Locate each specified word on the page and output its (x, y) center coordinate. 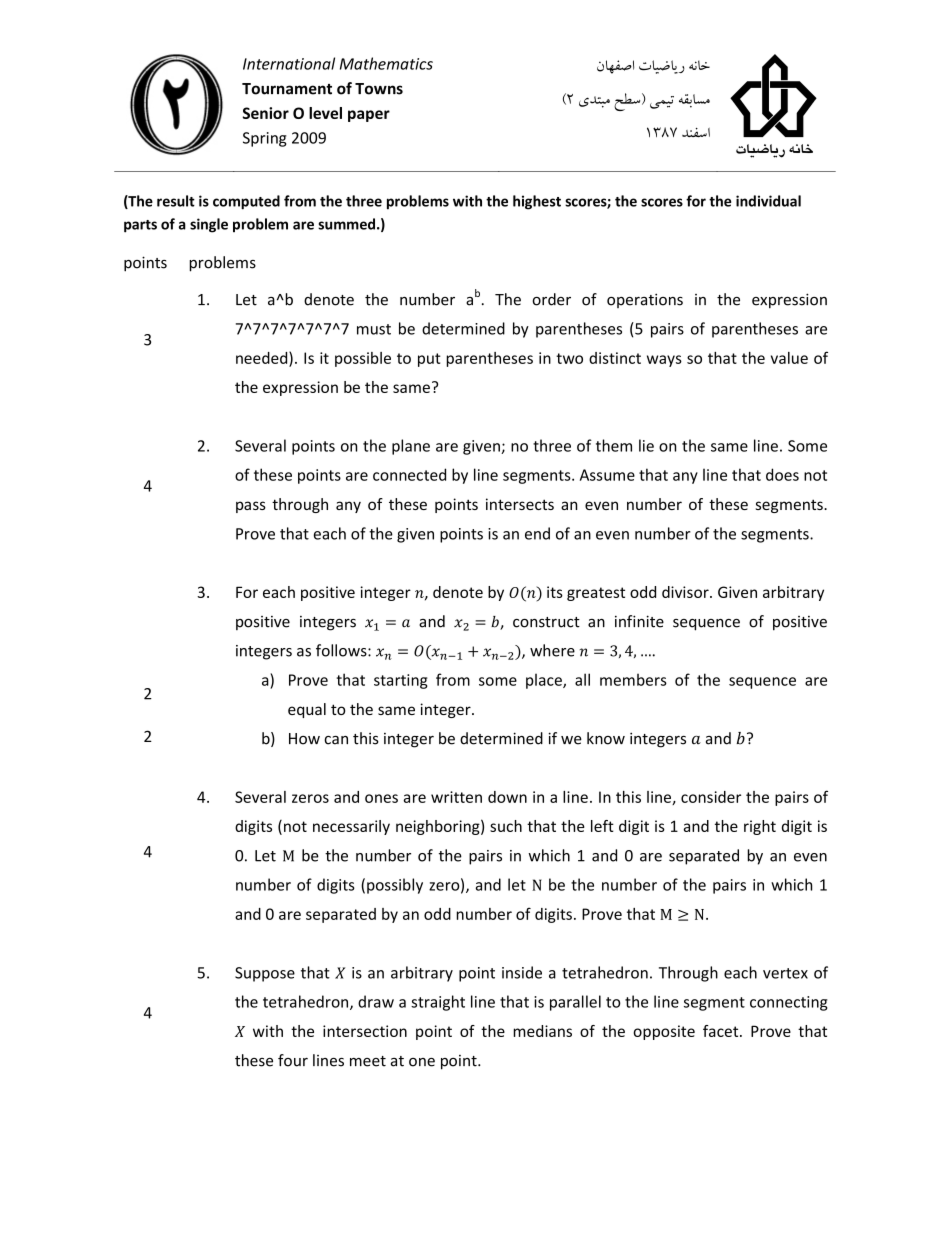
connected (409, 474)
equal (307, 710)
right (760, 827)
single (209, 225)
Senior (265, 113)
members (633, 679)
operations (645, 300)
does (782, 474)
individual (768, 201)
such (506, 826)
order (551, 299)
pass (251, 507)
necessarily (351, 827)
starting (401, 681)
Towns (379, 89)
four (293, 1060)
